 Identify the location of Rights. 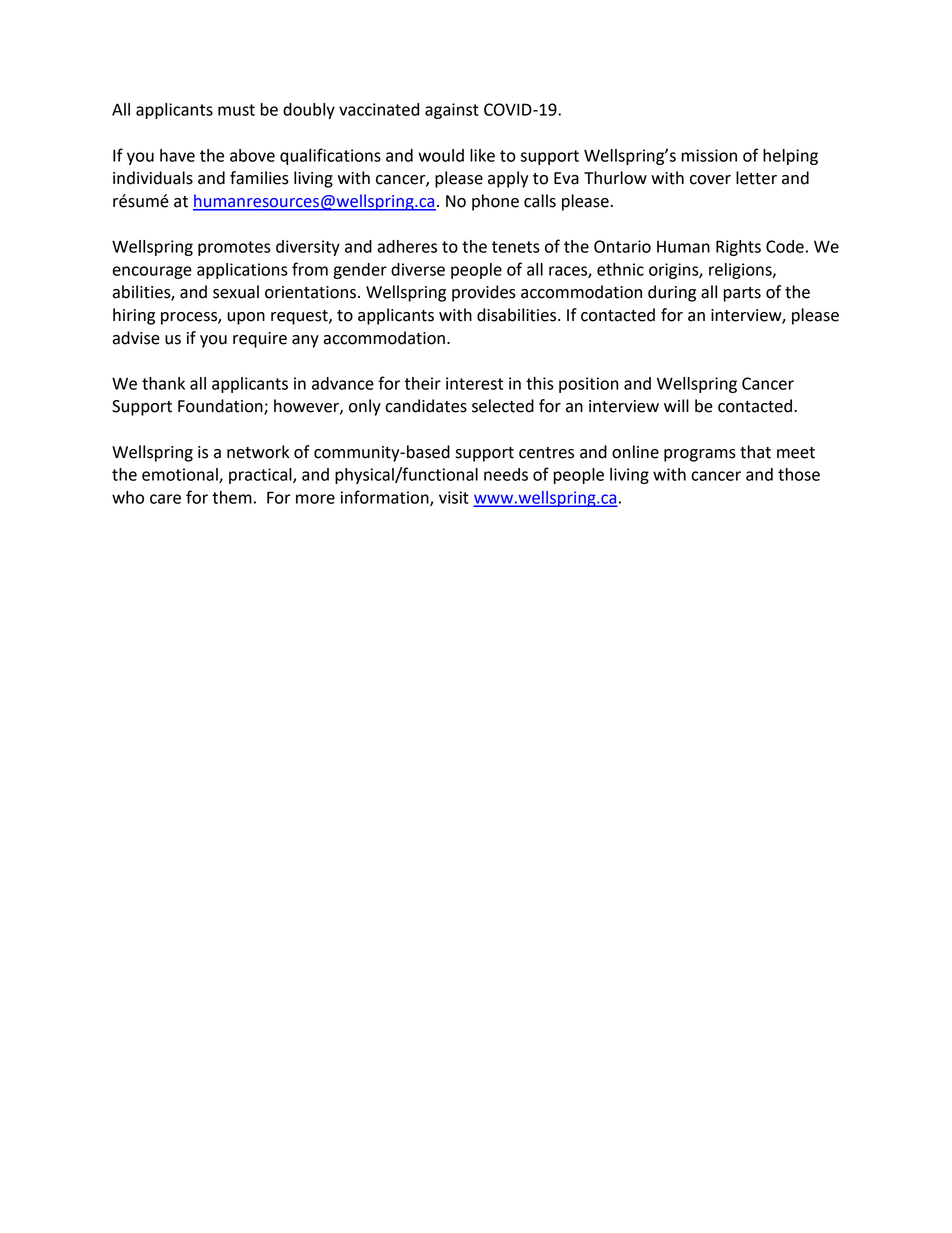
(738, 248).
